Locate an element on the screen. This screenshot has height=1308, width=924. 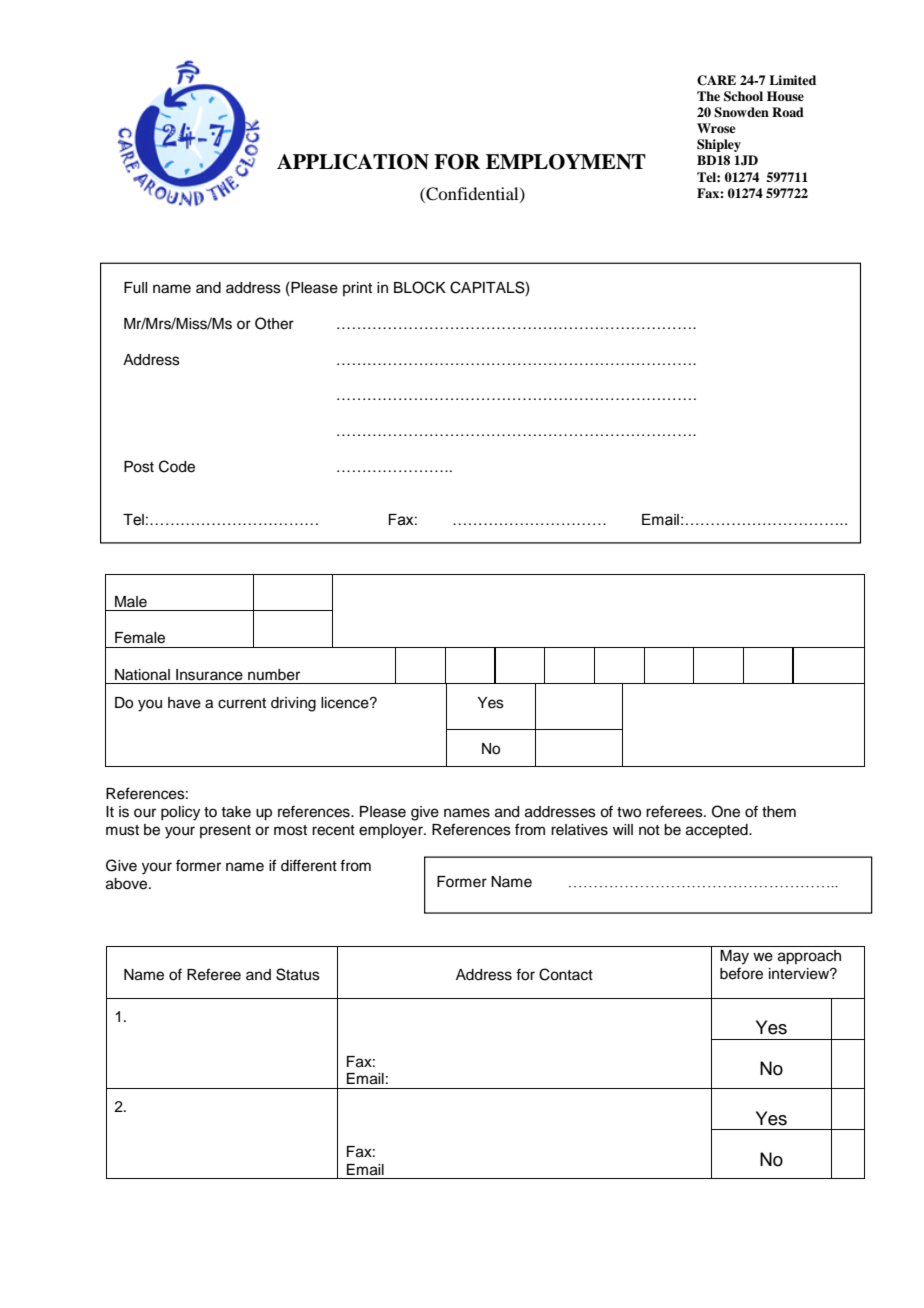
APPLICATION is located at coordinates (353, 162).
